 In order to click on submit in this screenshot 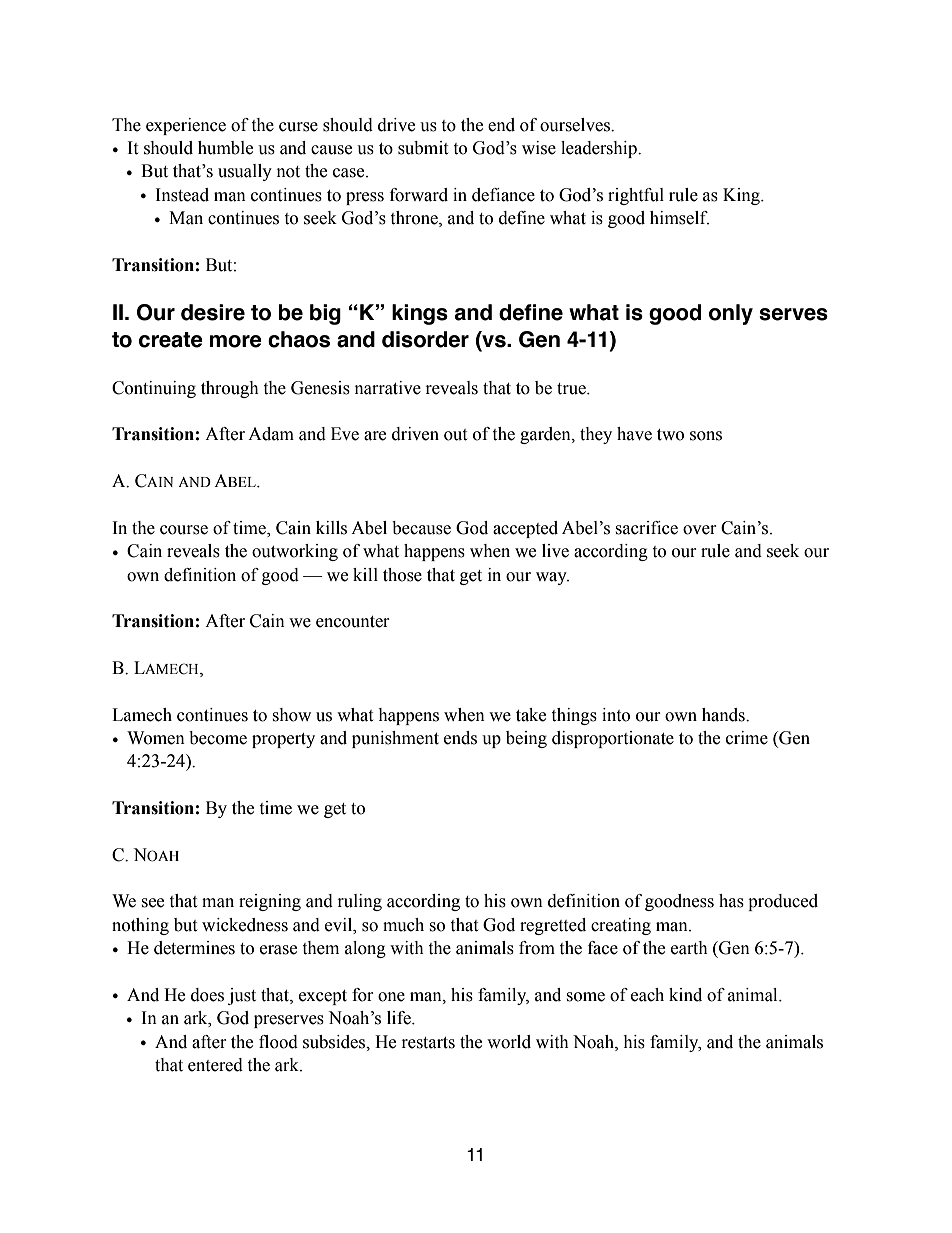, I will do `click(423, 148)`.
